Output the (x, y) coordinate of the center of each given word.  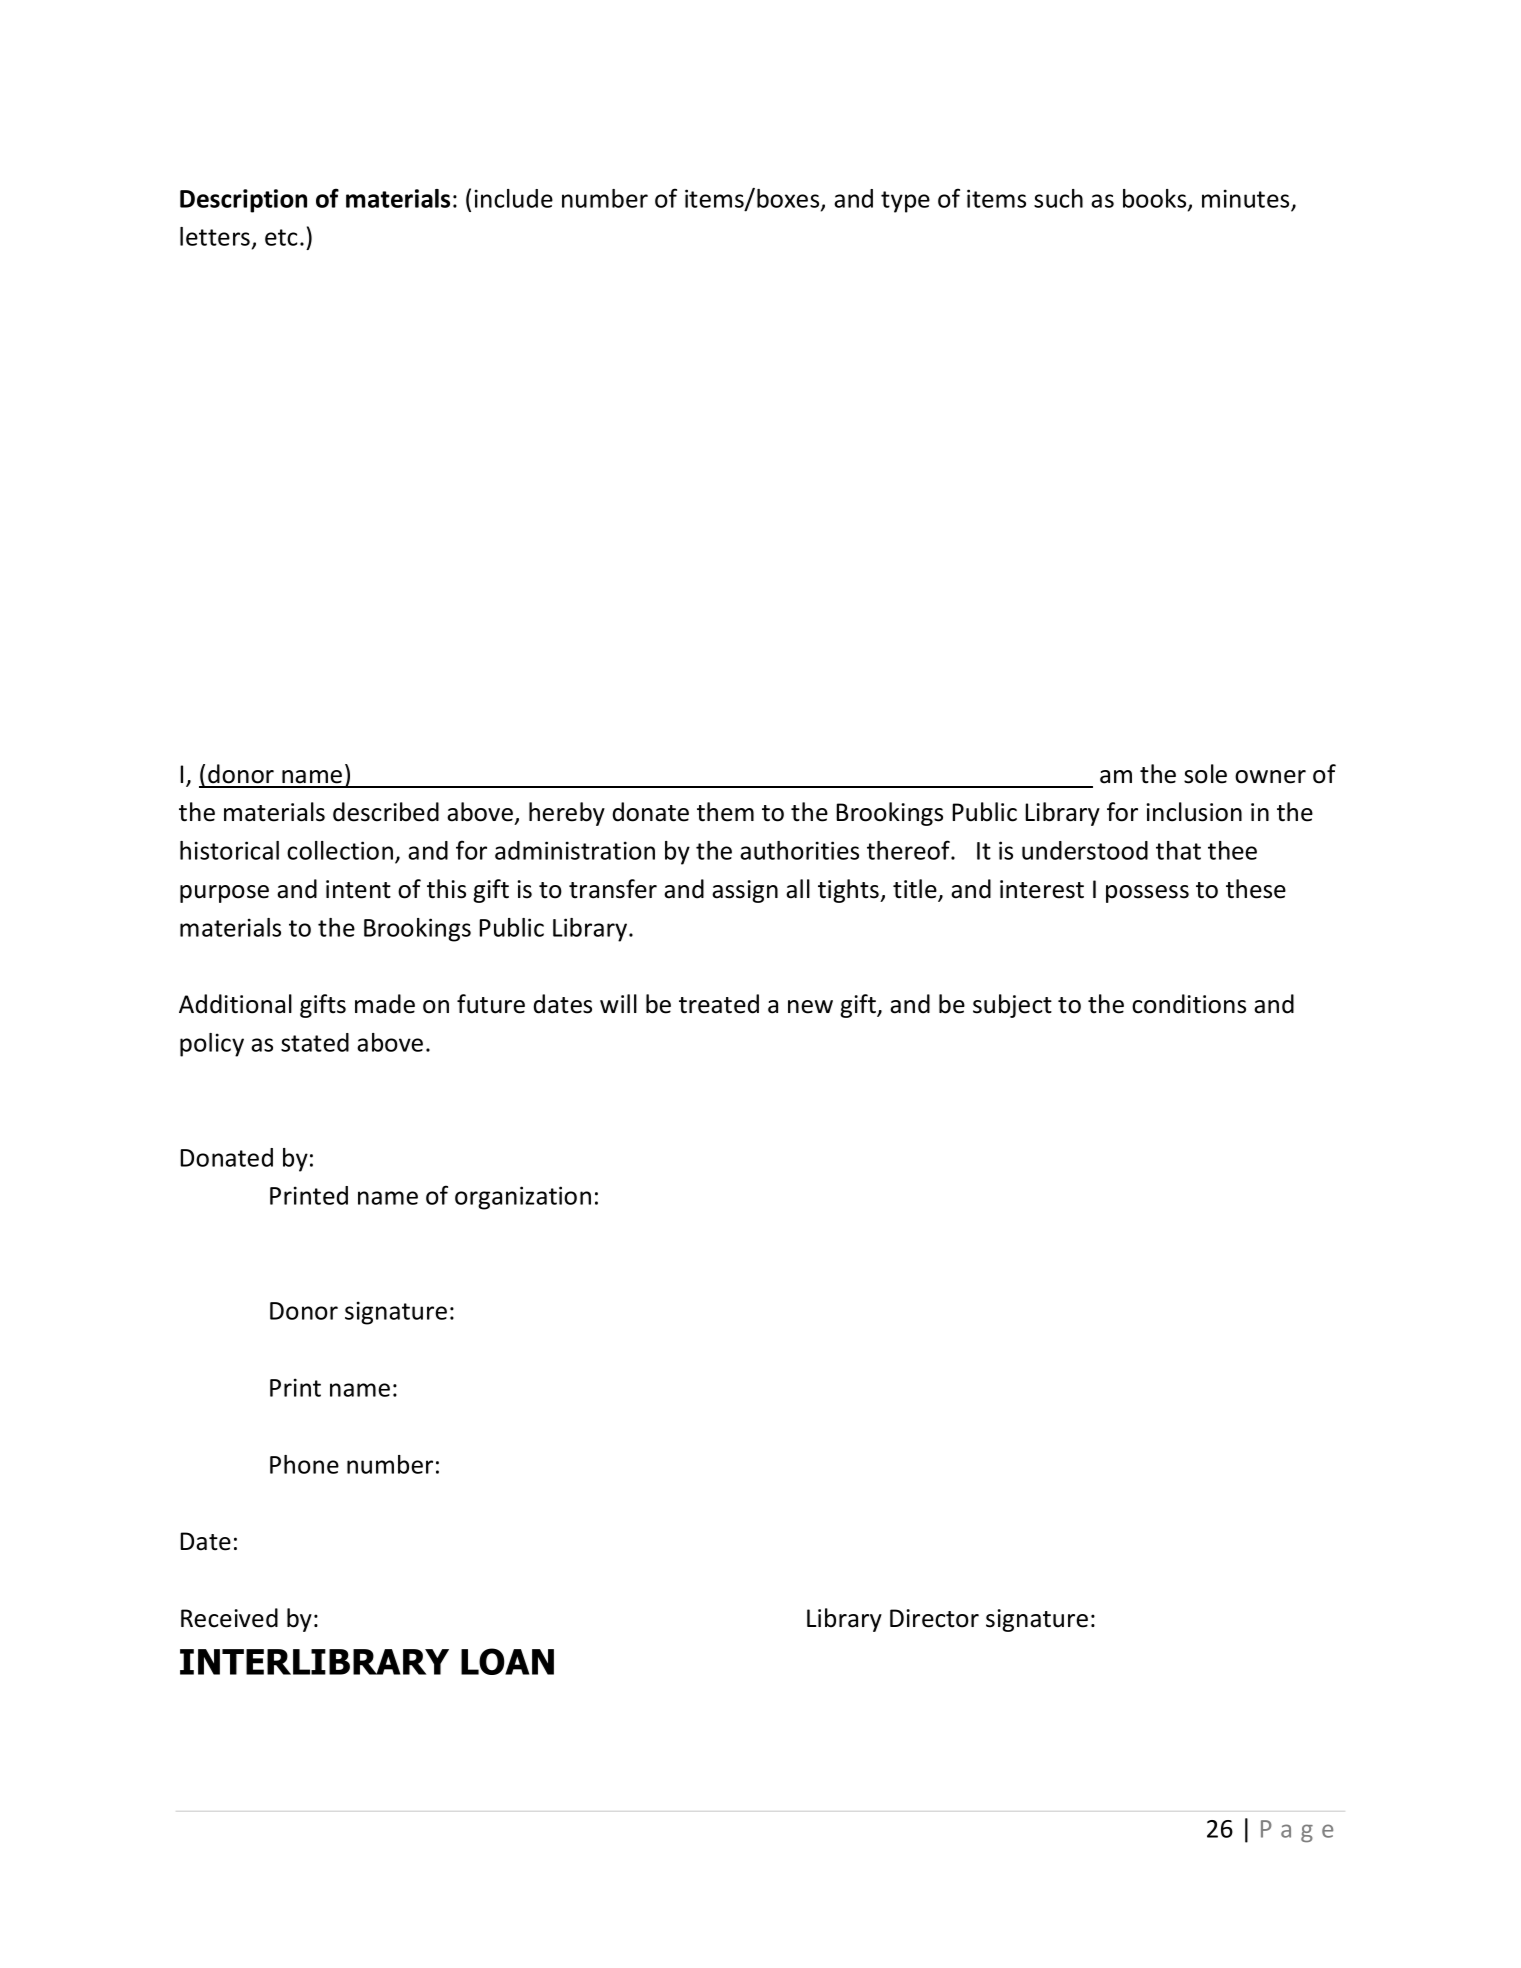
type (905, 202)
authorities (799, 850)
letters (215, 236)
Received (229, 1618)
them (725, 812)
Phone (304, 1464)
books (1156, 199)
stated (315, 1042)
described (386, 812)
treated (719, 1004)
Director (934, 1618)
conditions (1189, 1004)
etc (281, 237)
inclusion (1194, 812)
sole (1205, 774)
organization (523, 1198)
